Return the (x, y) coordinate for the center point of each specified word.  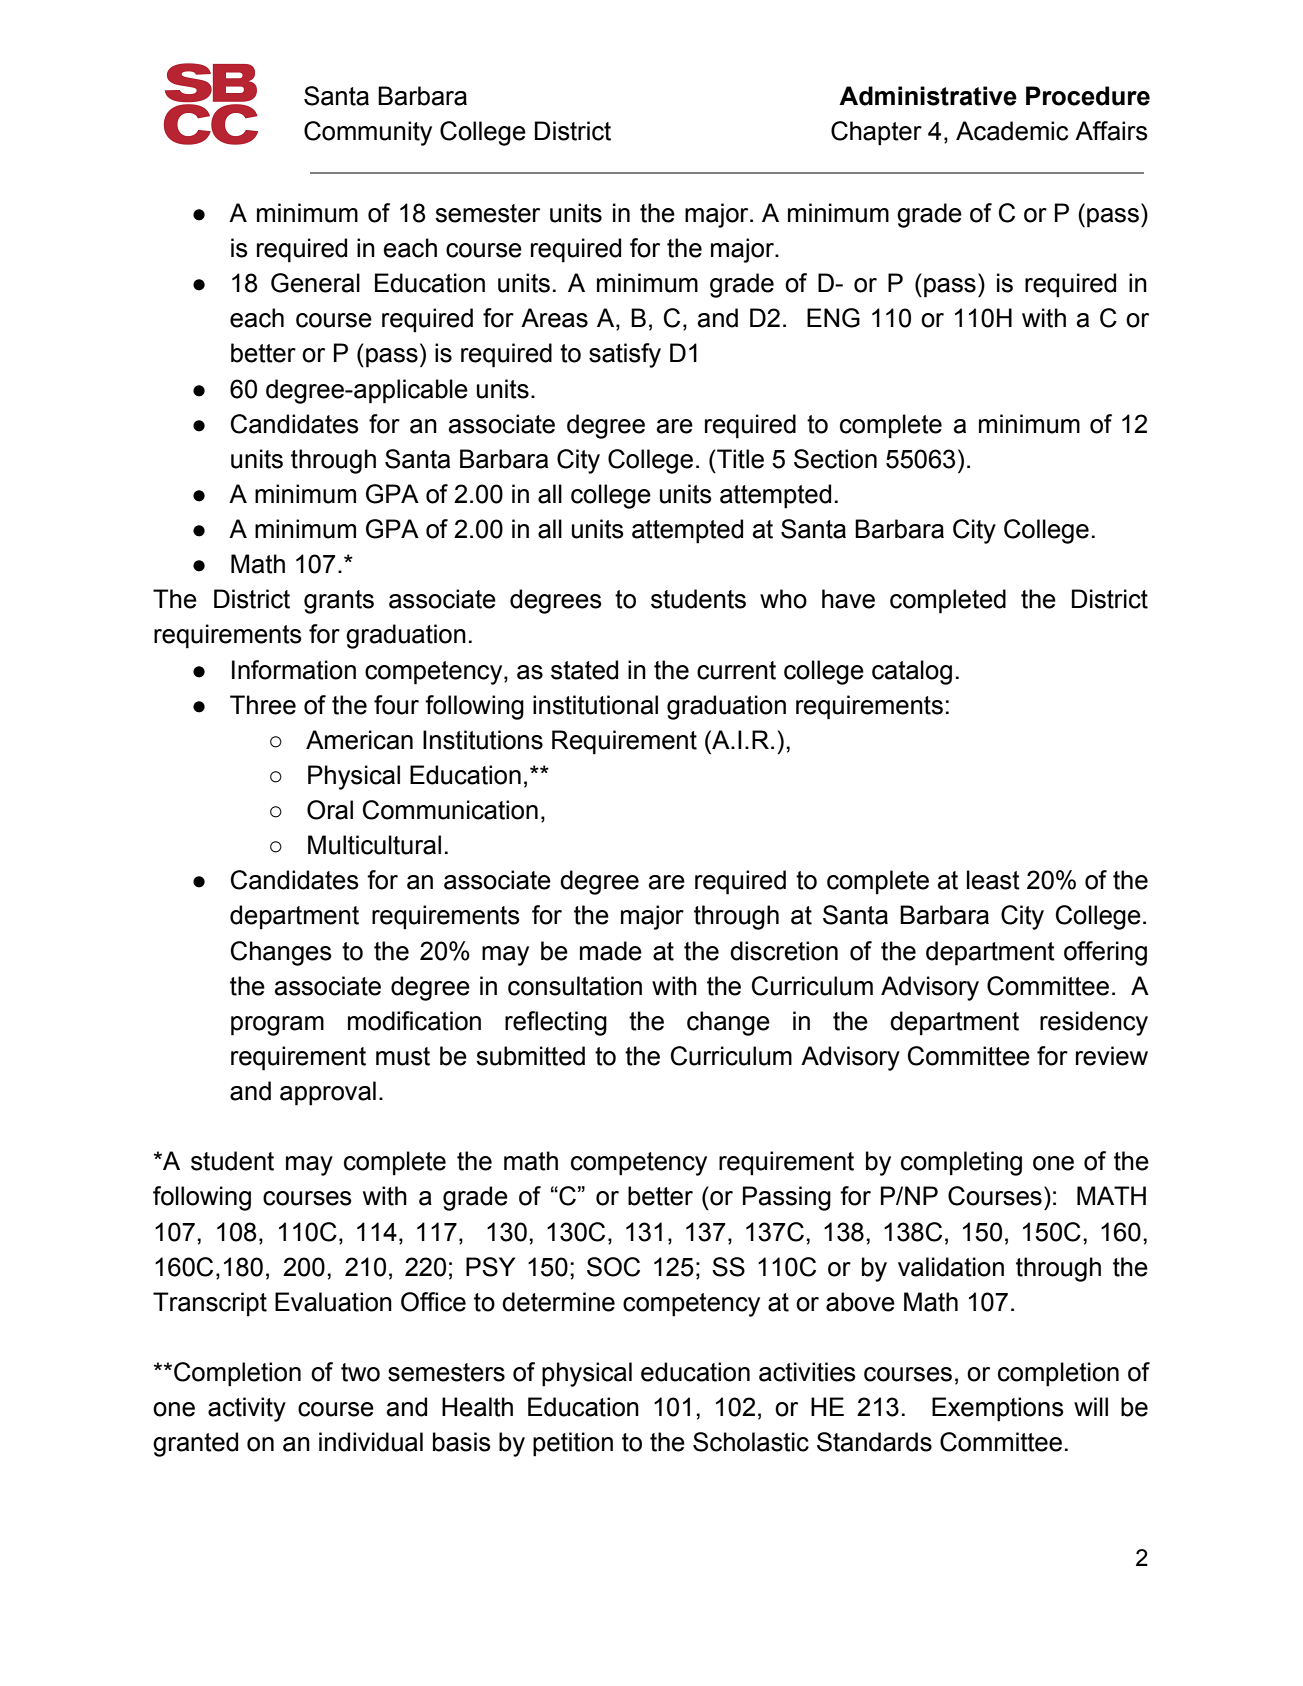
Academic (1012, 131)
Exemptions (998, 1409)
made (611, 951)
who (783, 599)
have (848, 599)
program (277, 1026)
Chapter (876, 133)
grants (339, 602)
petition (573, 1444)
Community (368, 133)
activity (247, 1409)
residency (1094, 1023)
